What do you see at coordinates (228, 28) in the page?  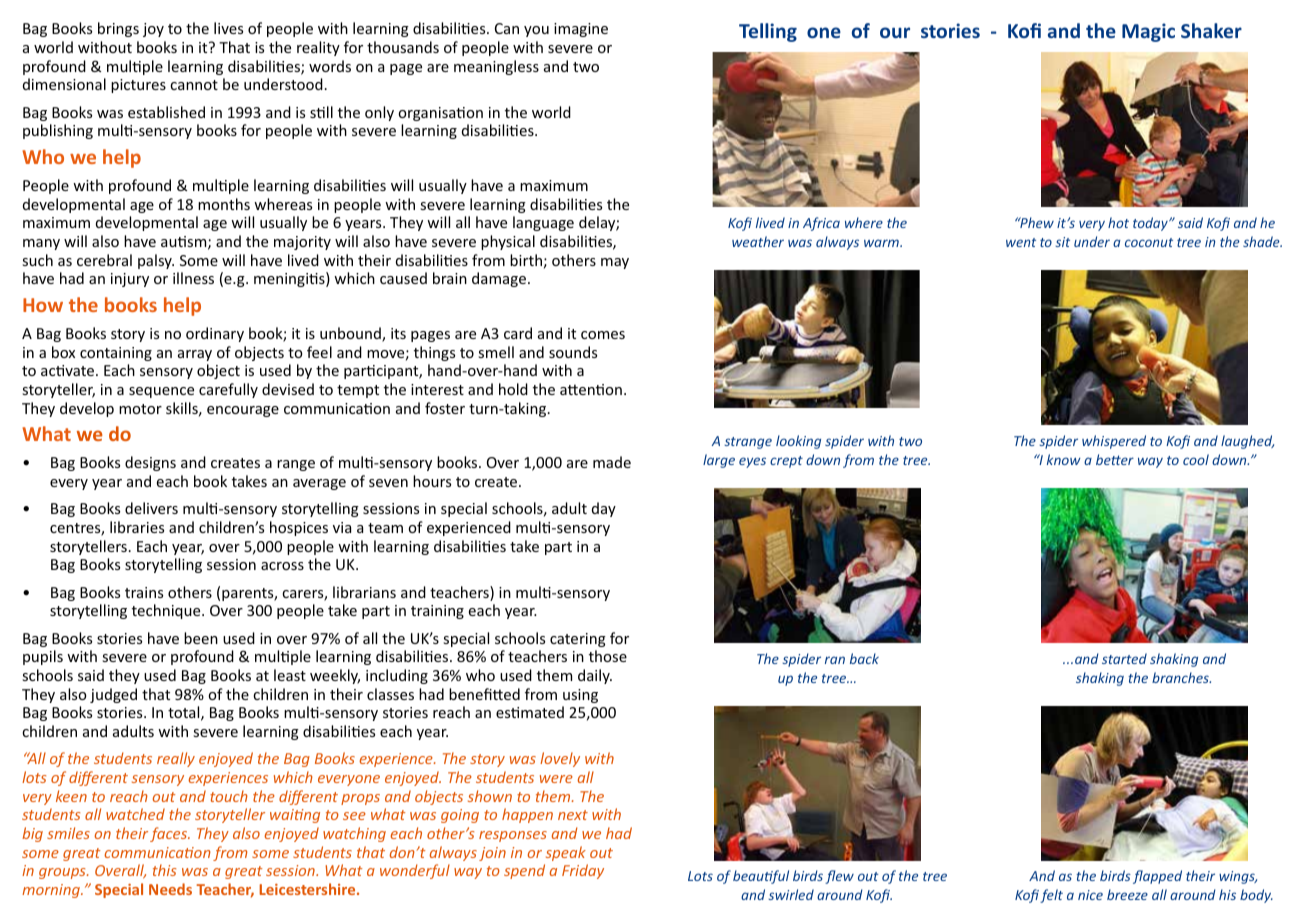 I see `lives` at bounding box center [228, 28].
